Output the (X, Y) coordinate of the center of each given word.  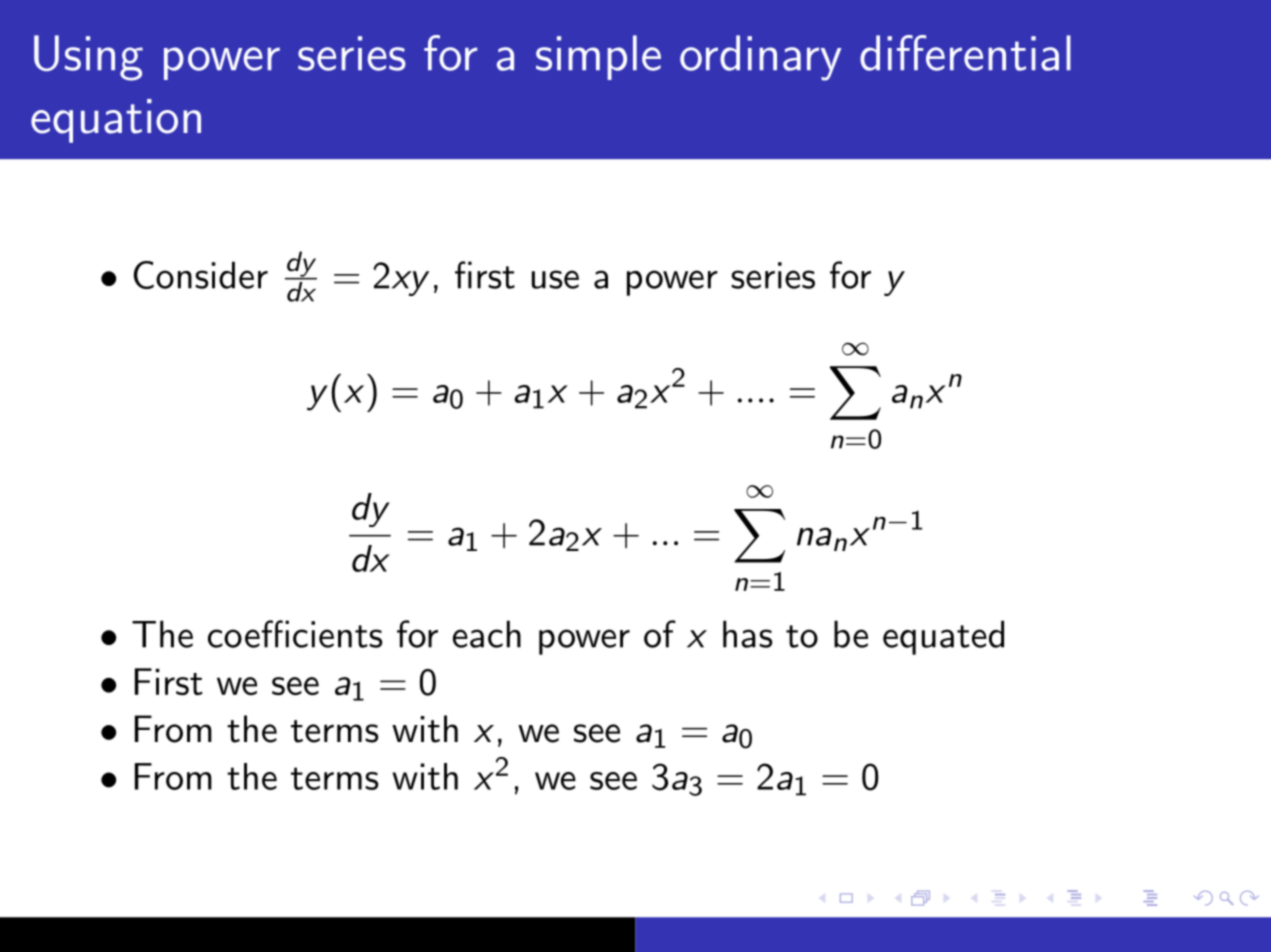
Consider (201, 275)
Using (88, 58)
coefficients (295, 634)
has (748, 634)
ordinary (761, 58)
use (555, 279)
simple (598, 57)
